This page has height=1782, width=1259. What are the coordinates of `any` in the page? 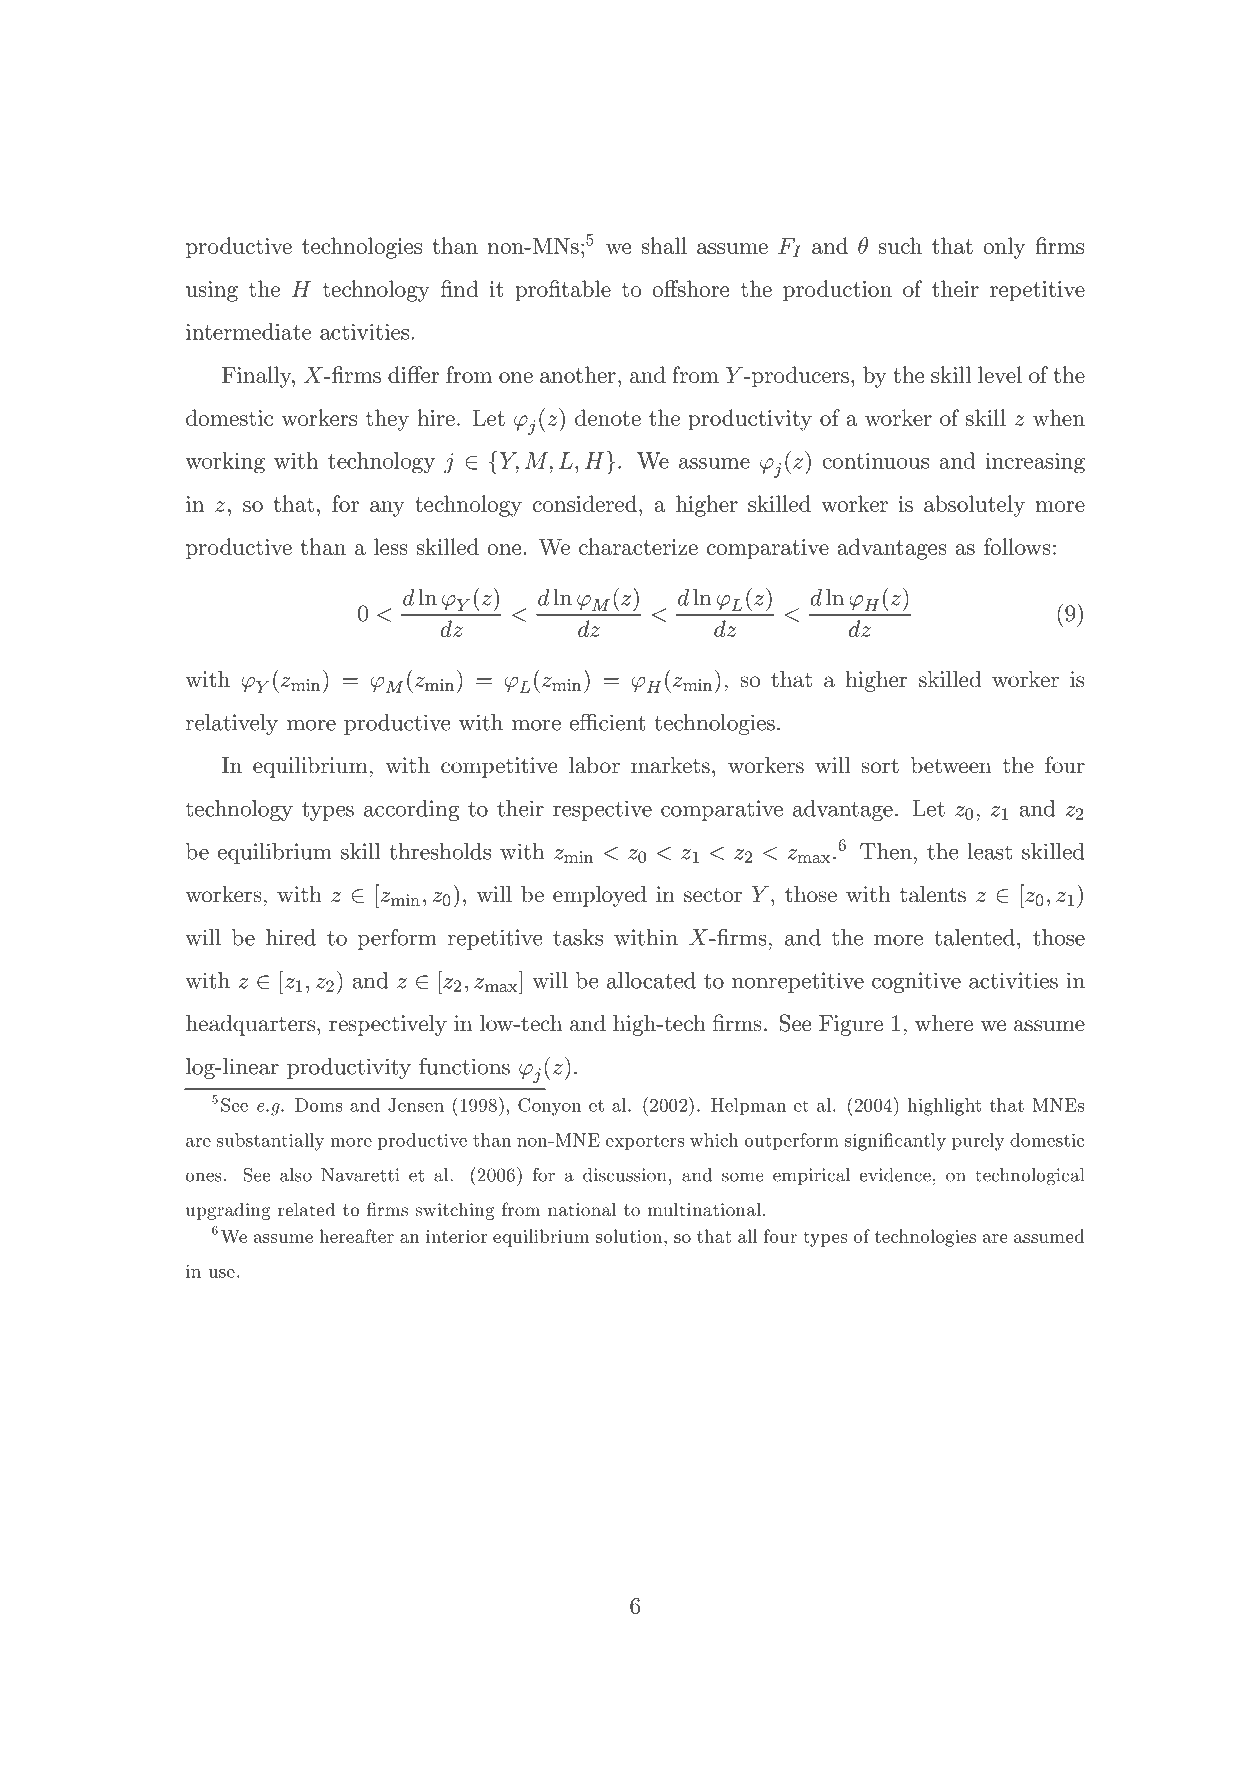 It's located at (387, 509).
